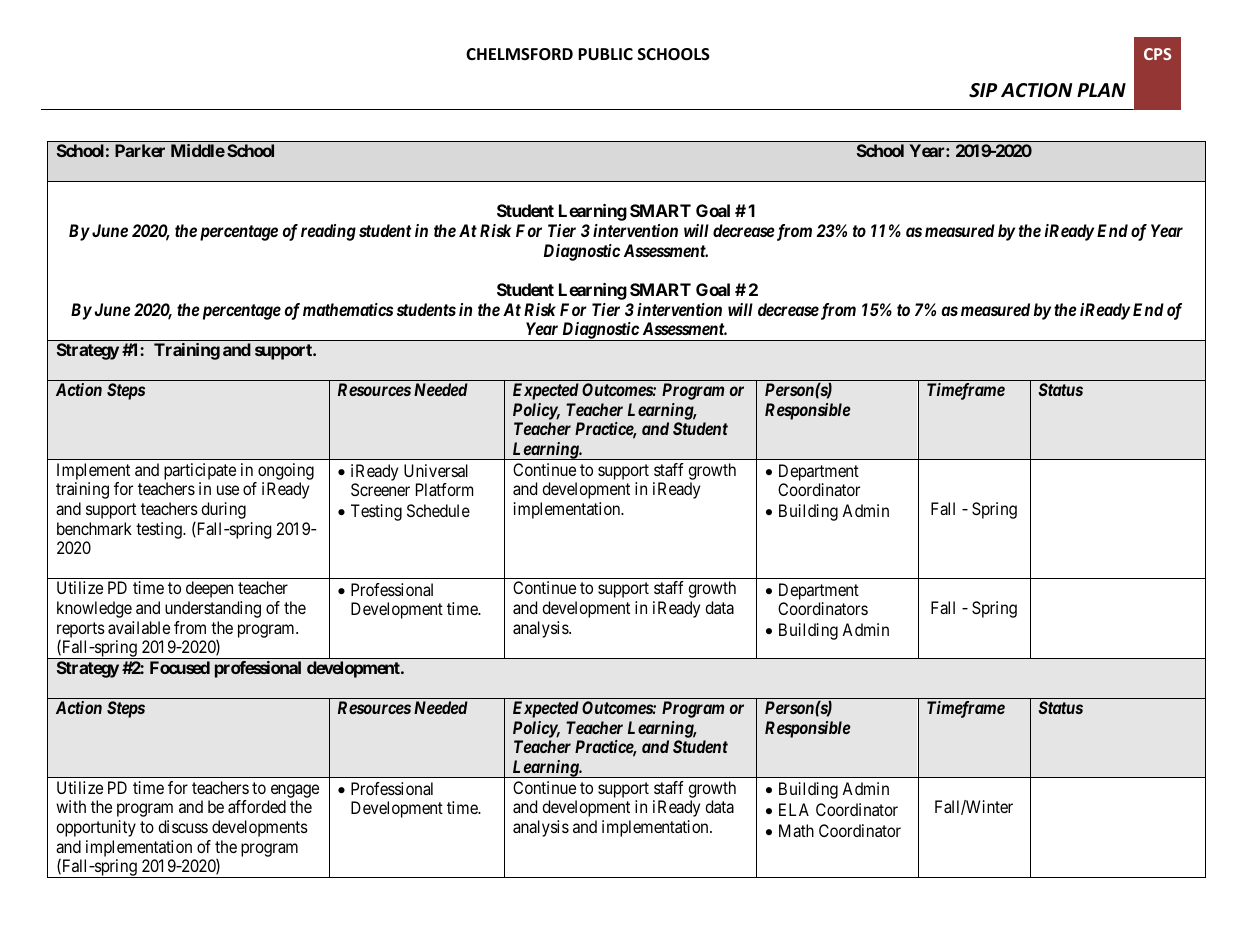  What do you see at coordinates (223, 510) in the document?
I see `during` at bounding box center [223, 510].
